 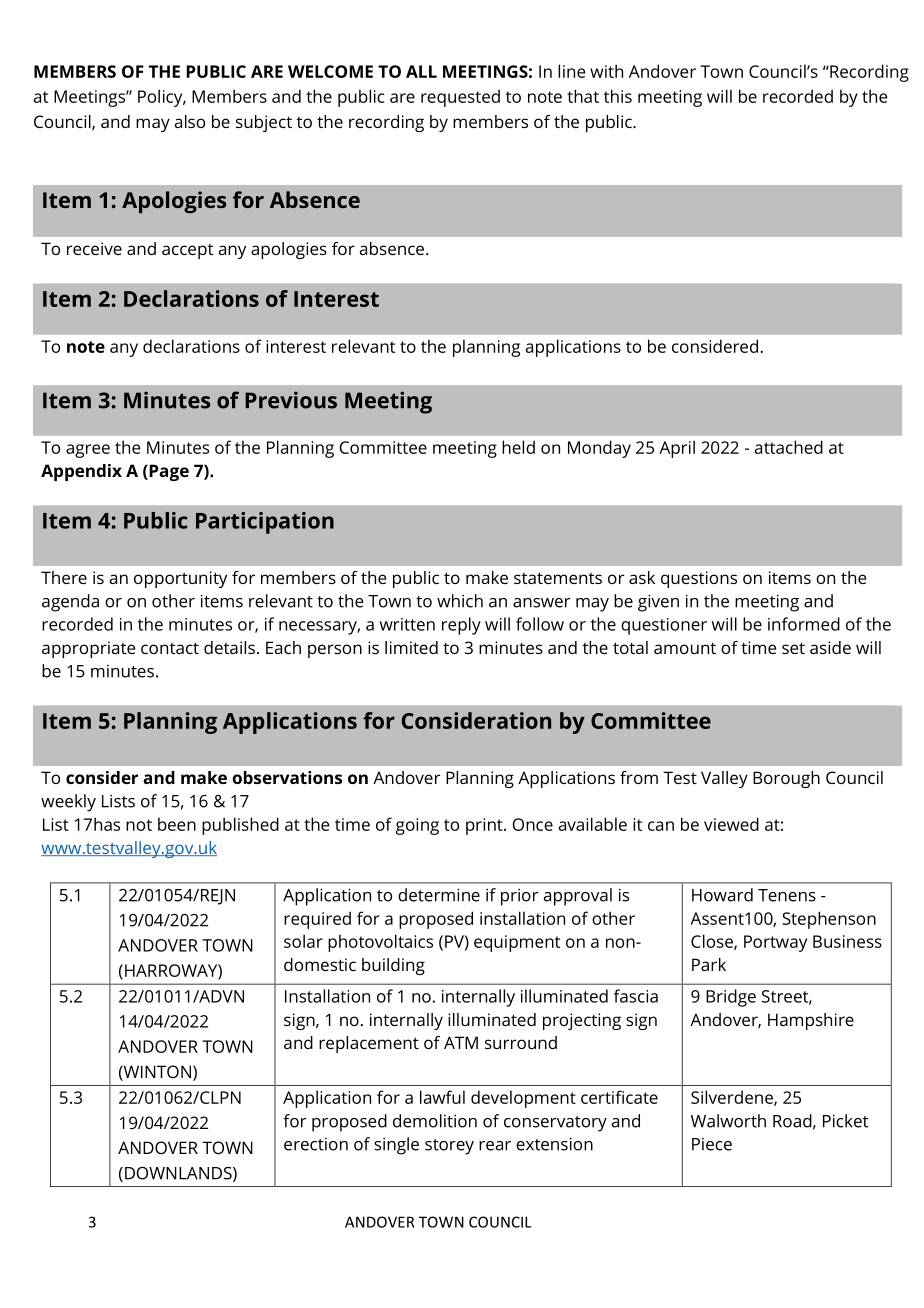 I want to click on also, so click(x=190, y=121).
